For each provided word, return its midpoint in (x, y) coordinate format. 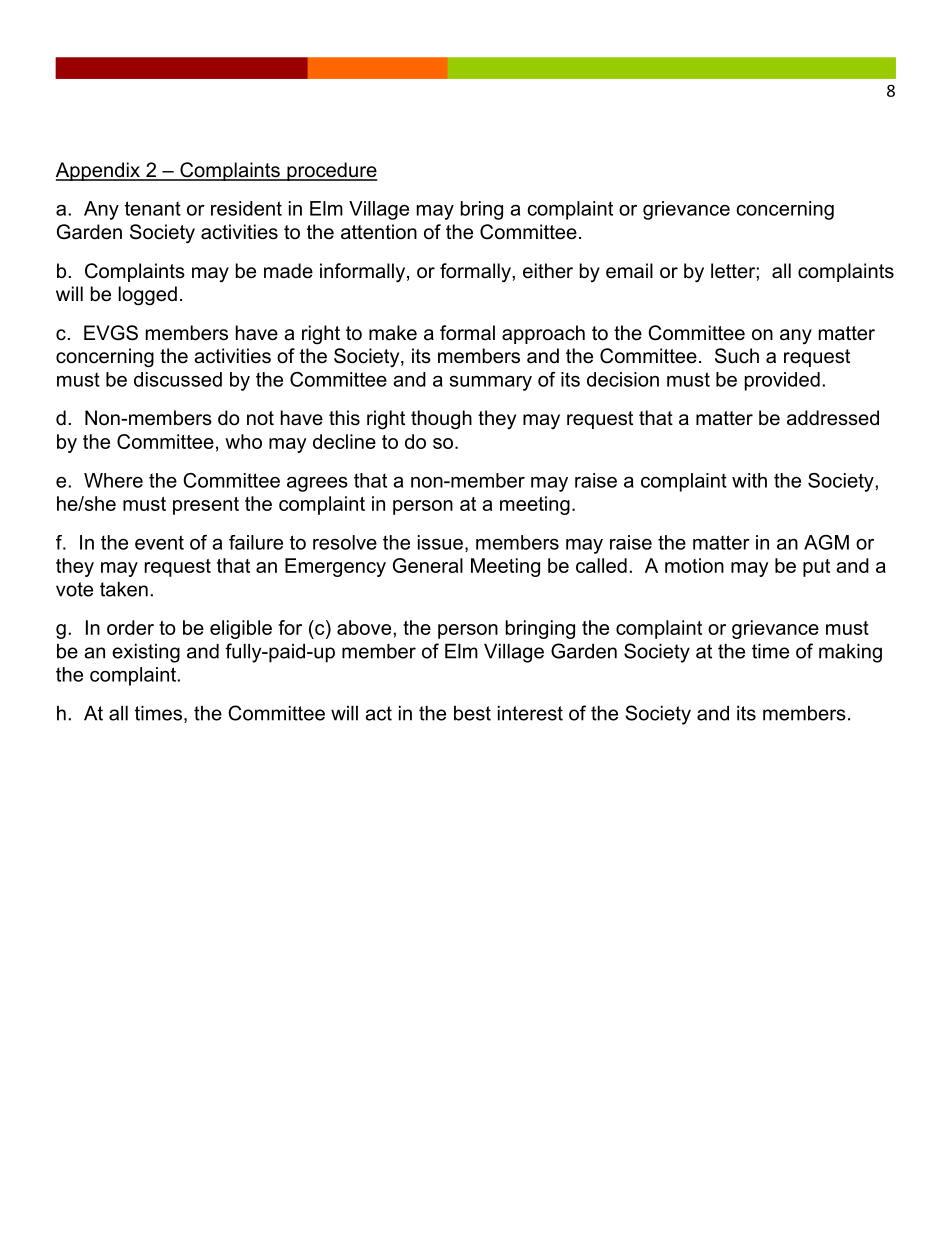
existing (146, 653)
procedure (331, 171)
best (472, 713)
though (441, 420)
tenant (153, 208)
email (629, 271)
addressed (833, 418)
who (243, 441)
